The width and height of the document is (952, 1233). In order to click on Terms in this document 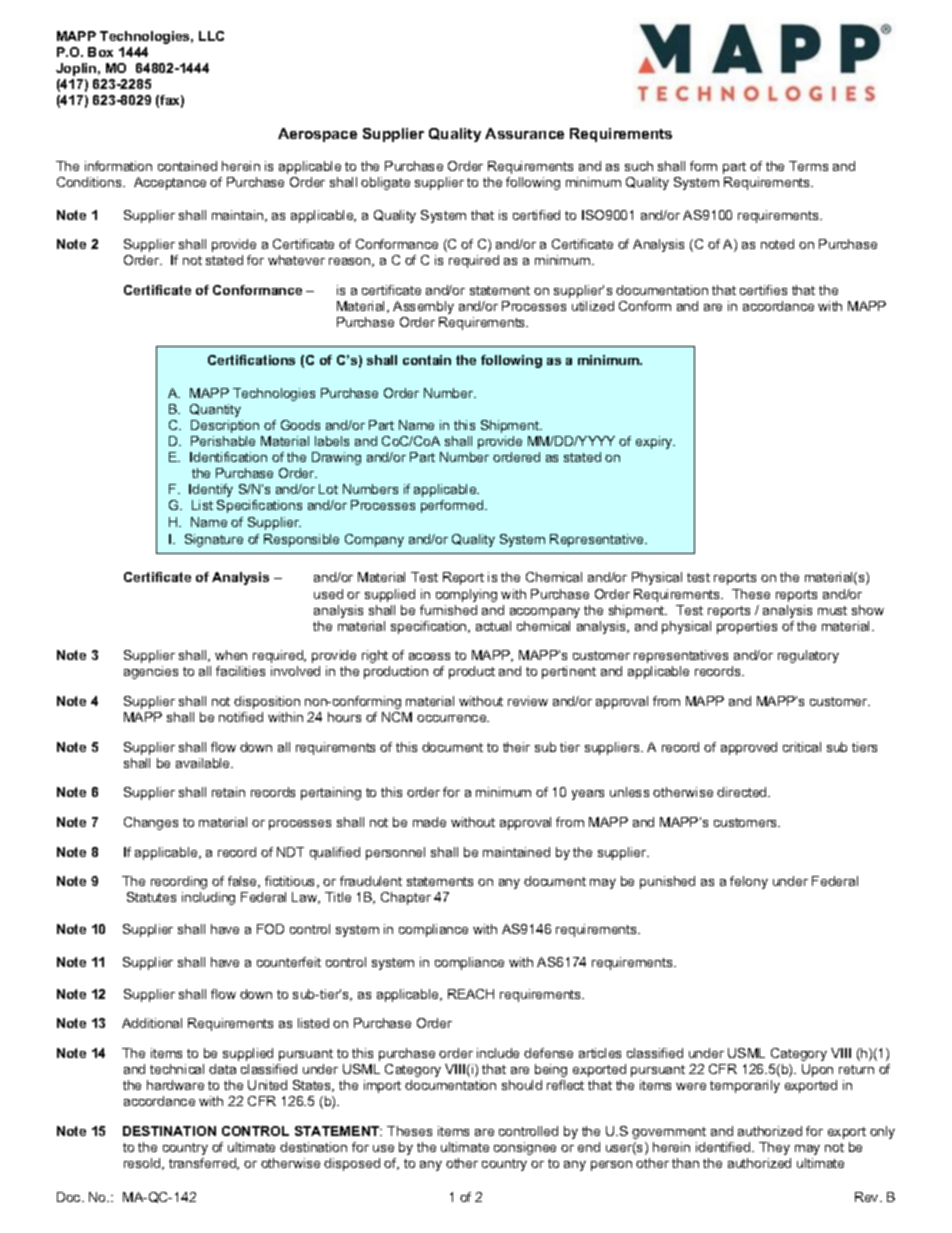, I will do `click(808, 166)`.
